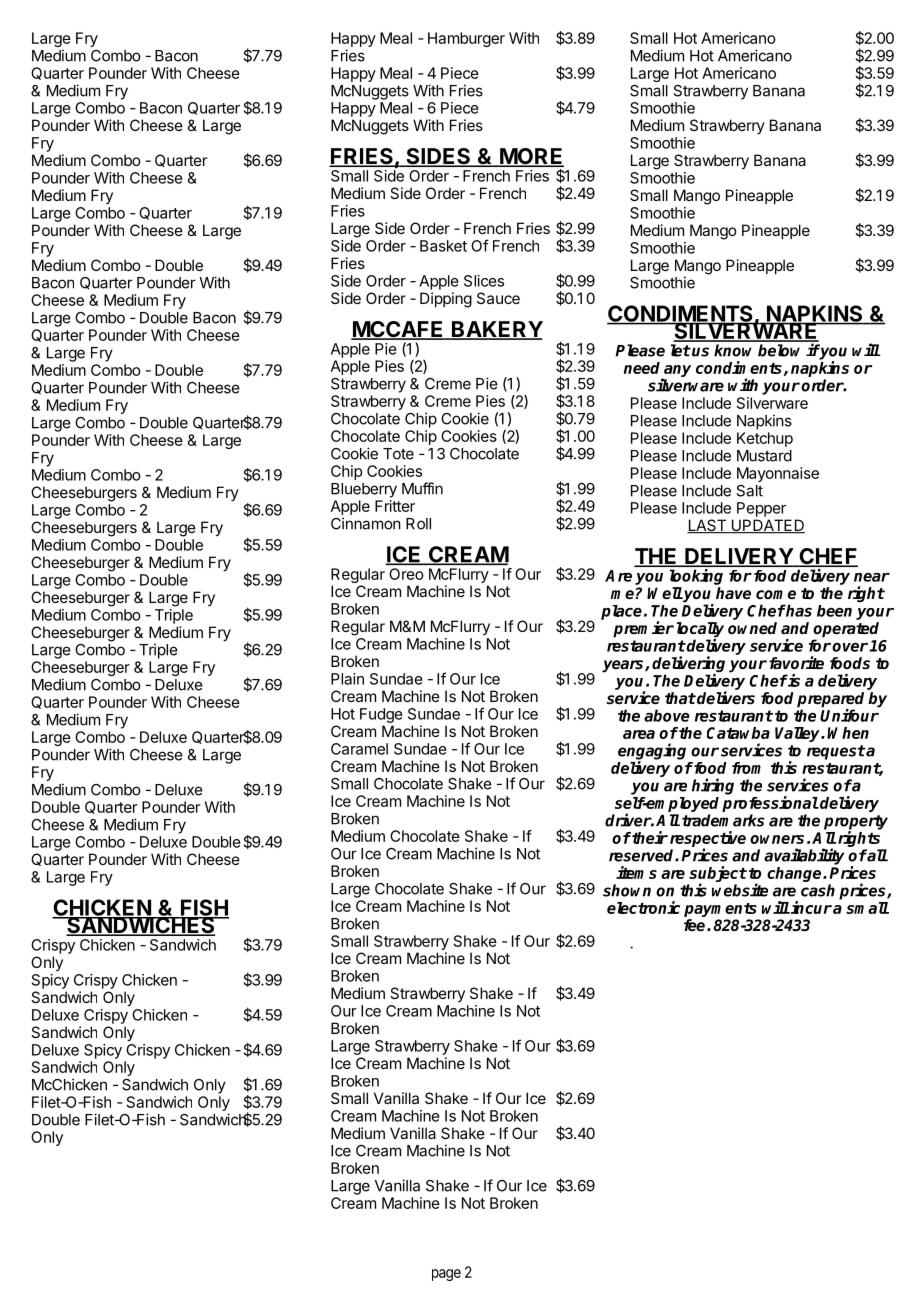 This document has width=924, height=1308. What do you see at coordinates (642, 368) in the document?
I see `need` at bounding box center [642, 368].
